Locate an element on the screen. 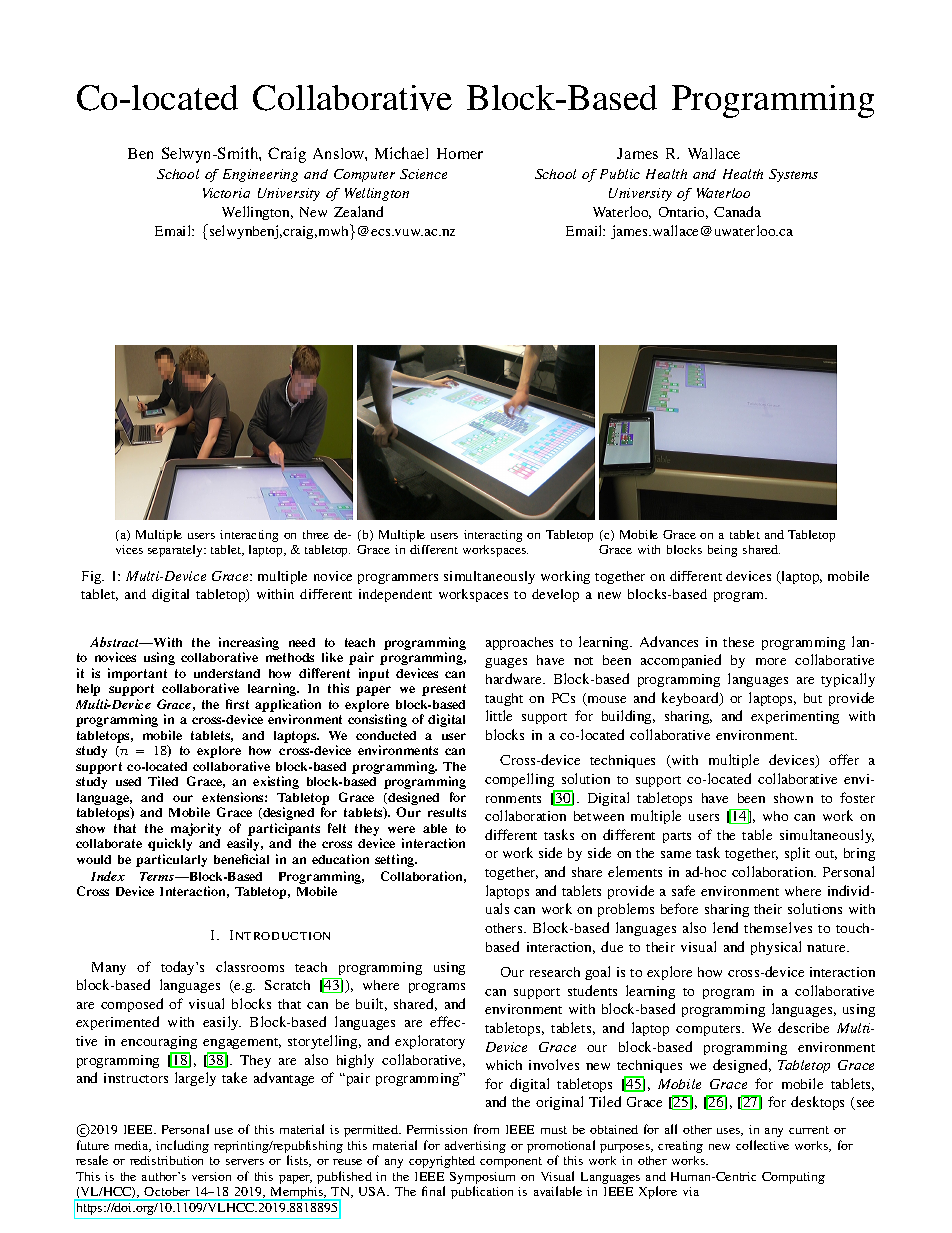 Image resolution: width=952 pixels, height=1233 pixels. being is located at coordinates (722, 551).
